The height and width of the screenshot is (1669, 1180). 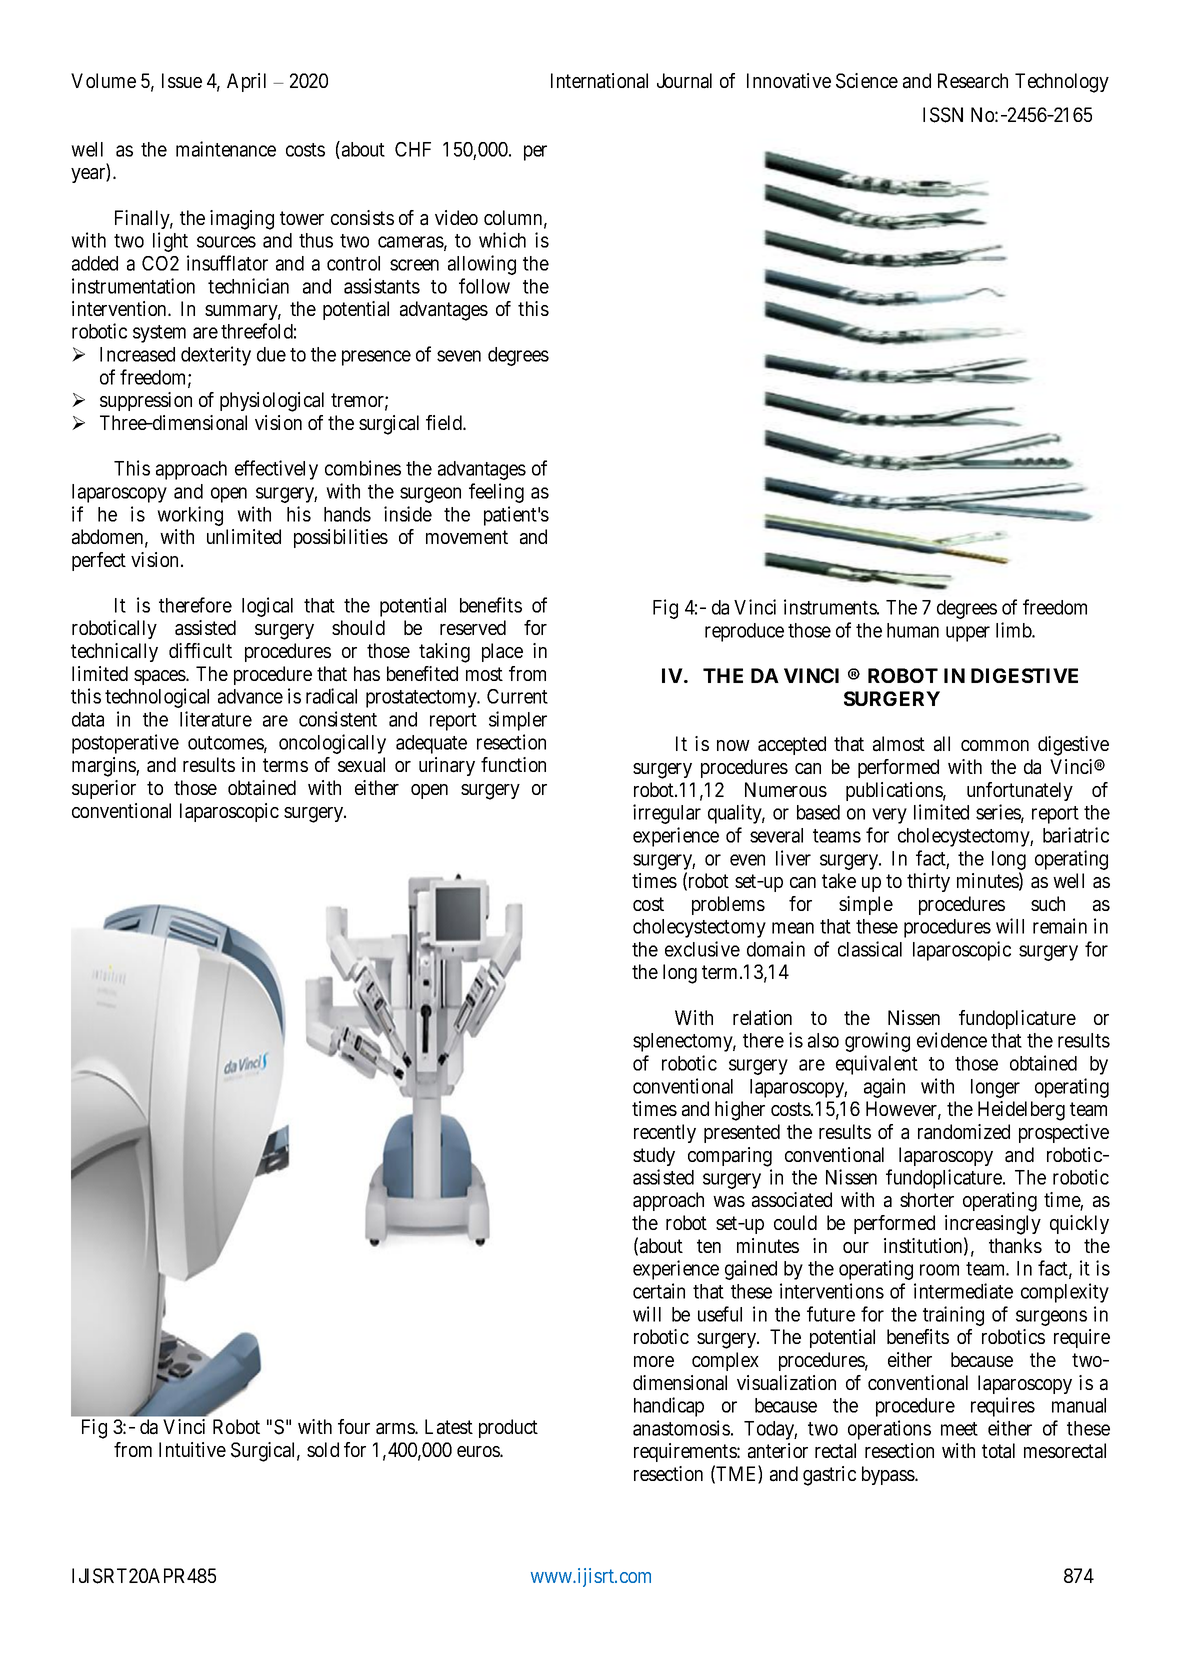 What do you see at coordinates (216, 356) in the screenshot?
I see `dexterity` at bounding box center [216, 356].
